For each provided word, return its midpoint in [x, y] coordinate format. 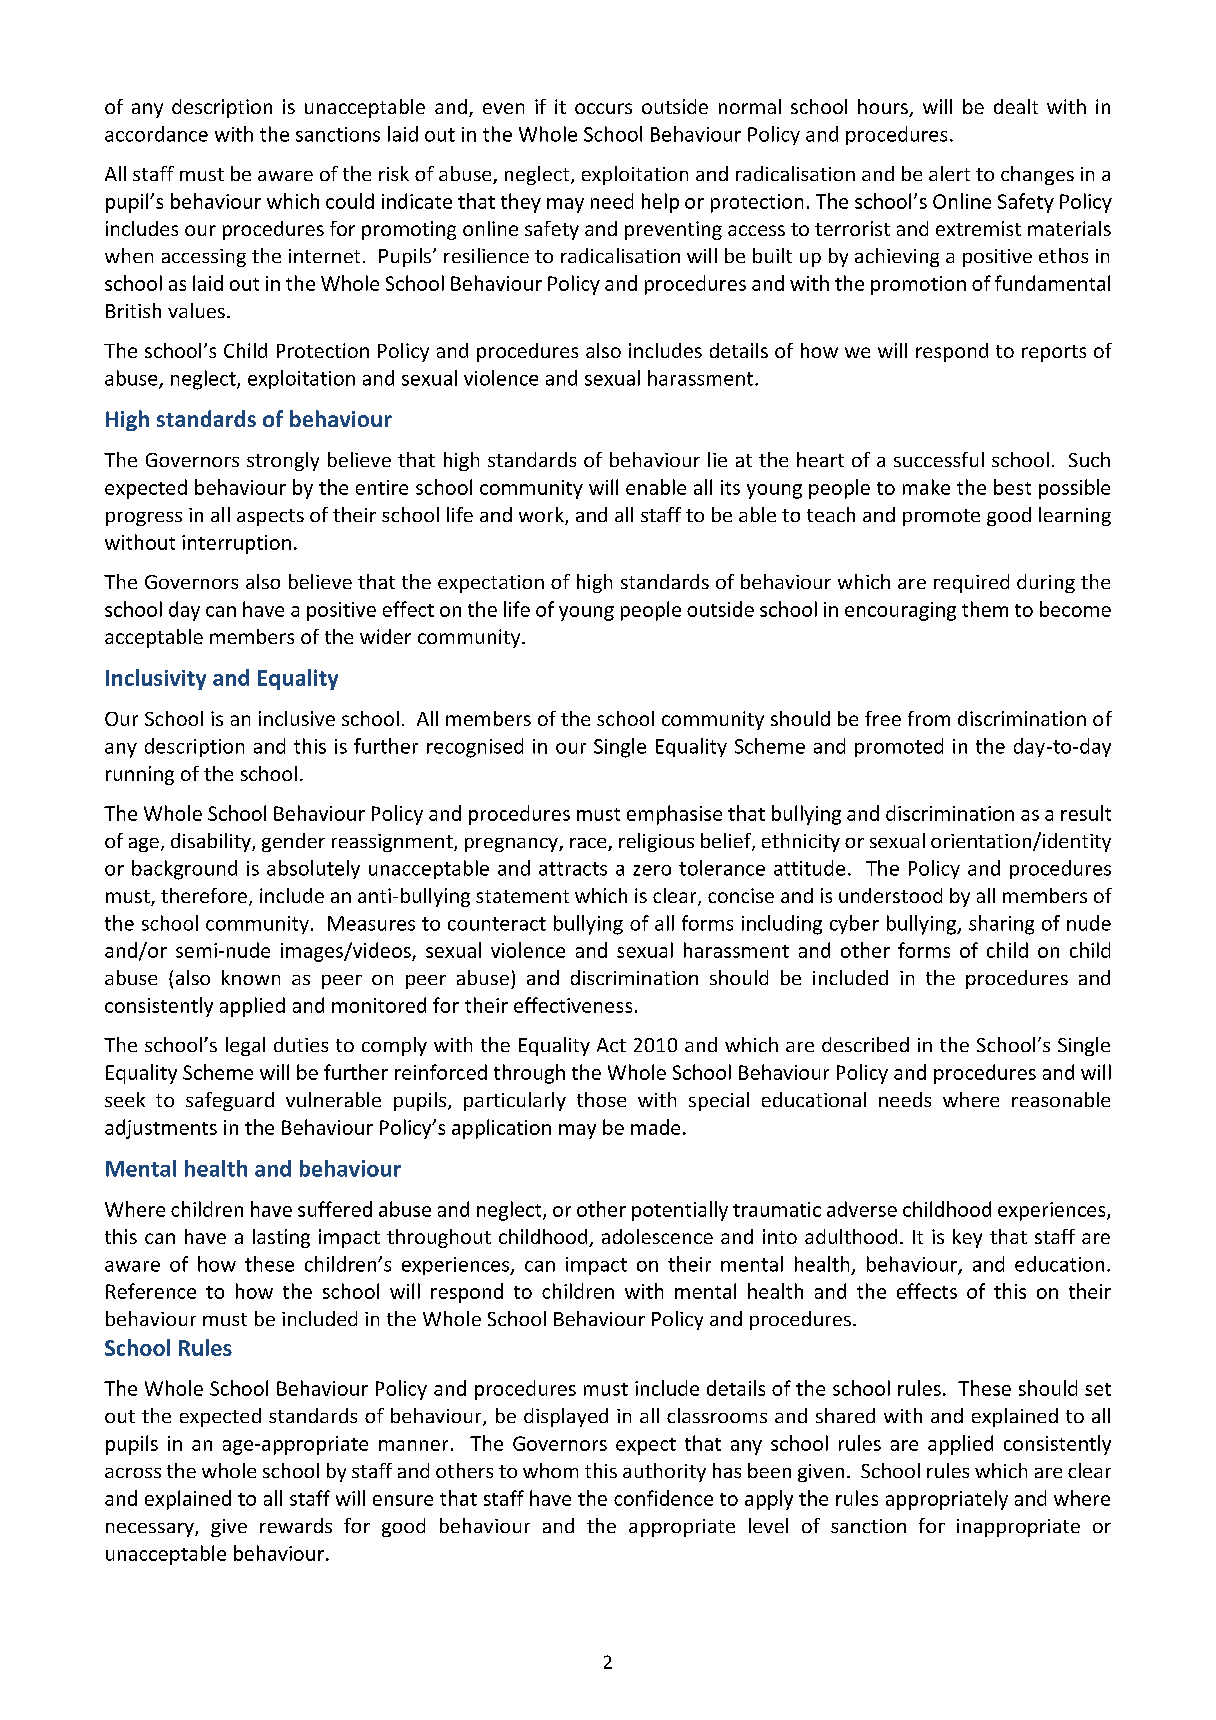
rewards [296, 1525]
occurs [603, 108]
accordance [156, 134]
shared [845, 1415]
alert [949, 173]
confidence [663, 1498]
